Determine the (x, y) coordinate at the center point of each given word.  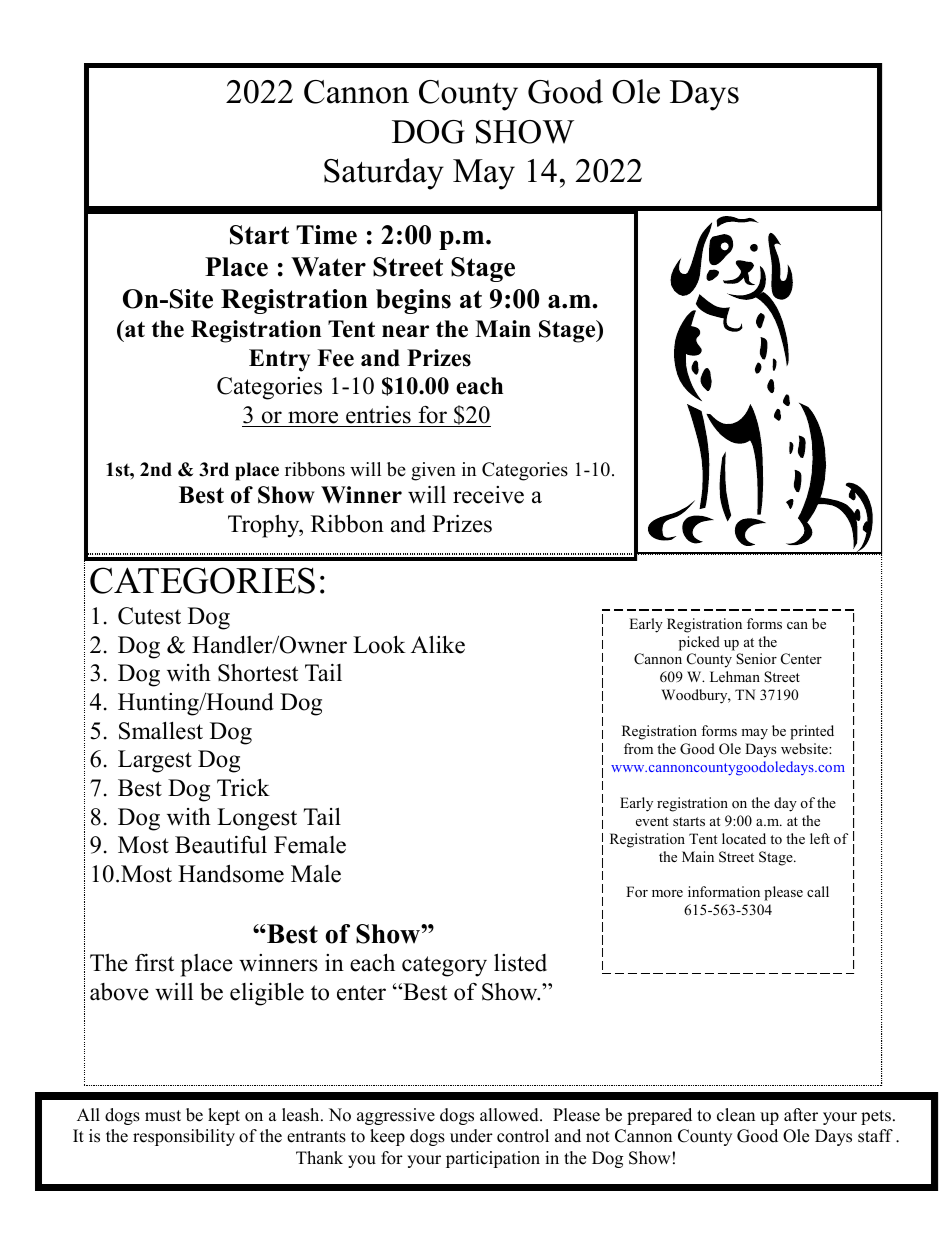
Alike (438, 644)
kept (224, 1116)
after (801, 1115)
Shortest (258, 673)
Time (326, 235)
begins (413, 301)
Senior (756, 659)
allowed (510, 1115)
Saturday (384, 174)
